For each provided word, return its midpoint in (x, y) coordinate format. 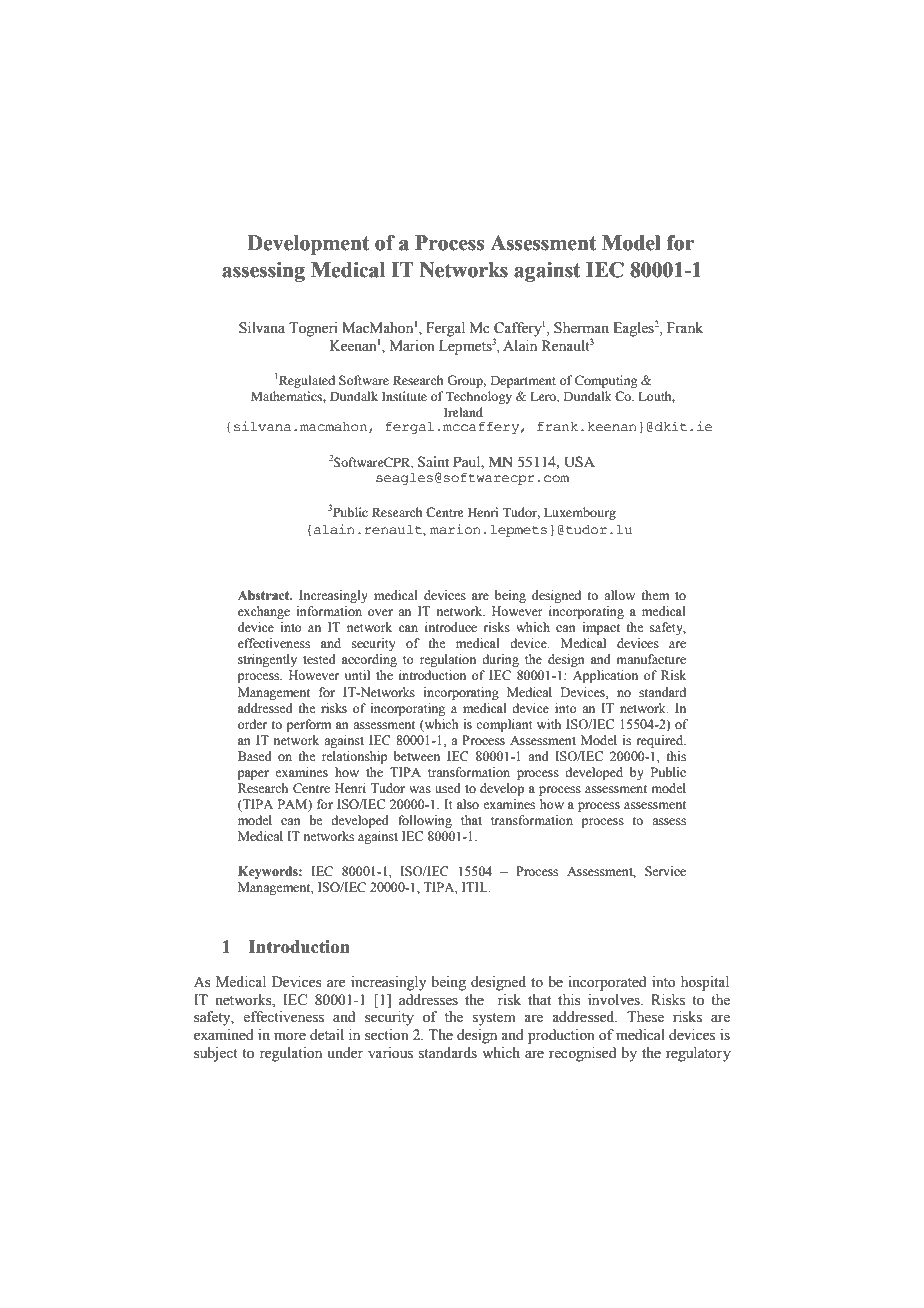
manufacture (651, 659)
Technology (479, 397)
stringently (267, 660)
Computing (606, 381)
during (500, 660)
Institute (404, 396)
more (290, 1036)
